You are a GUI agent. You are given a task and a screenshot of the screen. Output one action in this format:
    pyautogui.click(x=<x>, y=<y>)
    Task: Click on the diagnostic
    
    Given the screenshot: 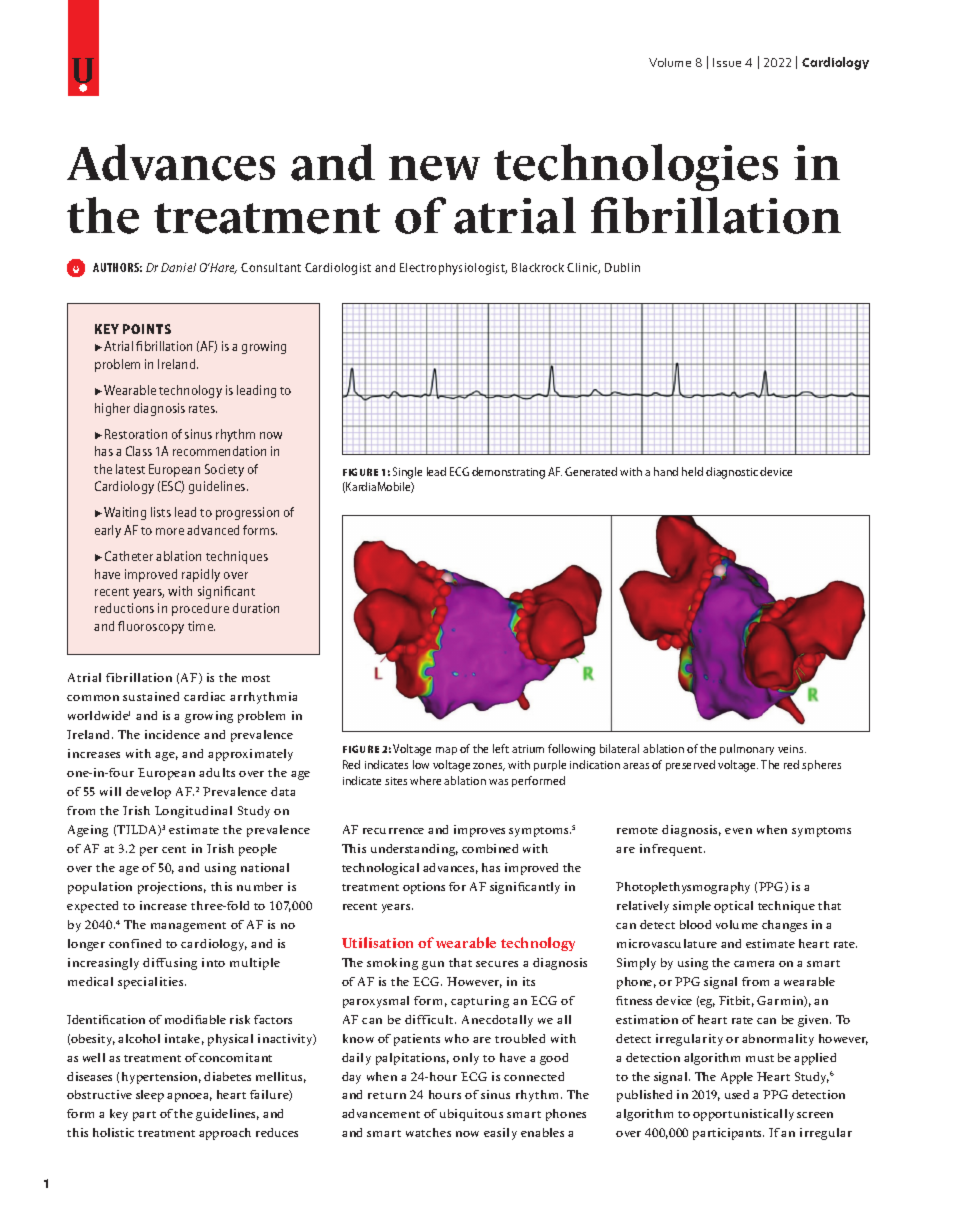 What is the action you would take?
    pyautogui.click(x=732, y=473)
